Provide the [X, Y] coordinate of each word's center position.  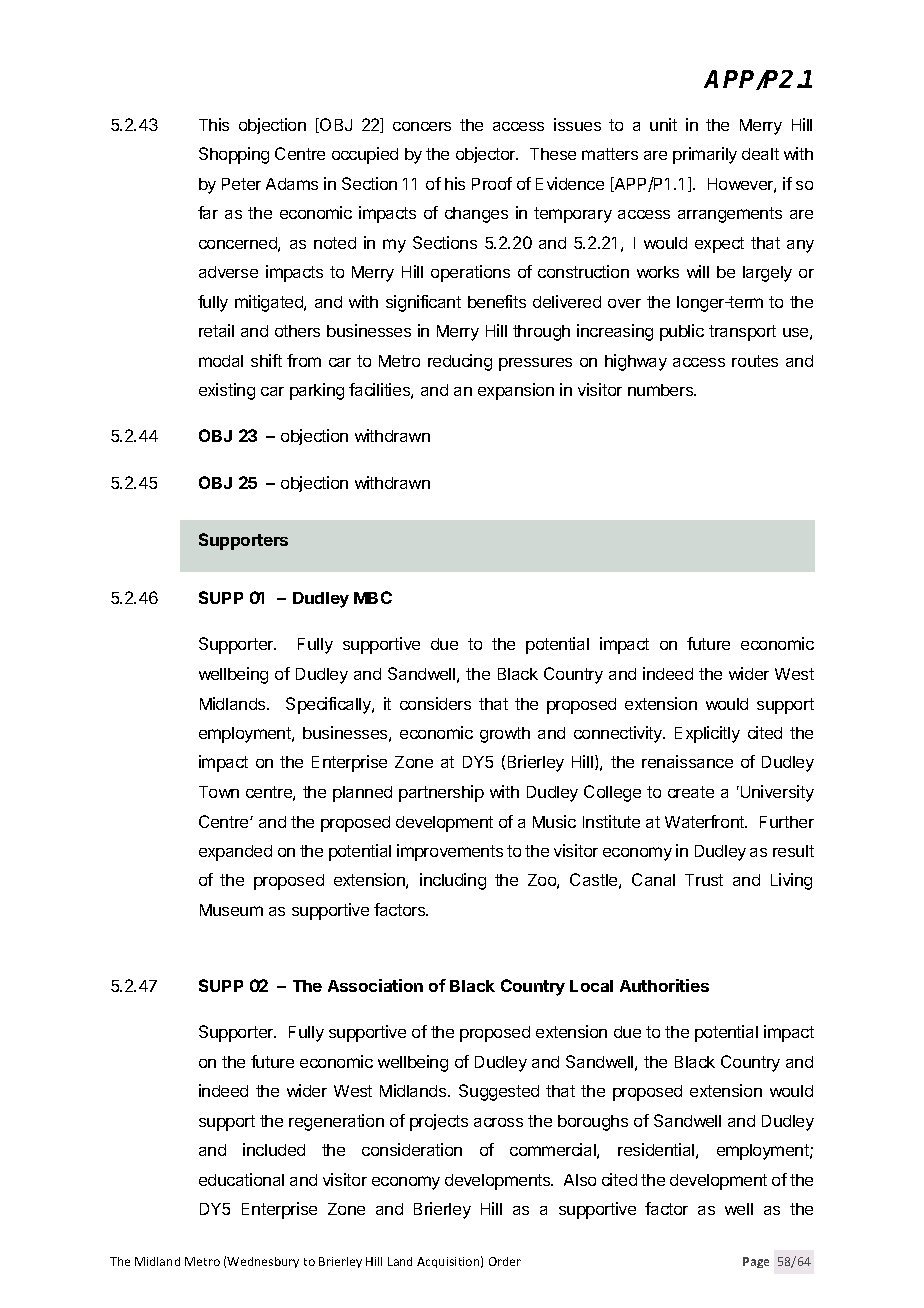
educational [241, 1179]
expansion [516, 391]
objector [487, 155]
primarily [705, 155]
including [453, 881]
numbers [661, 390]
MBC [373, 597]
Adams [292, 184]
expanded [235, 853]
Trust [704, 880]
